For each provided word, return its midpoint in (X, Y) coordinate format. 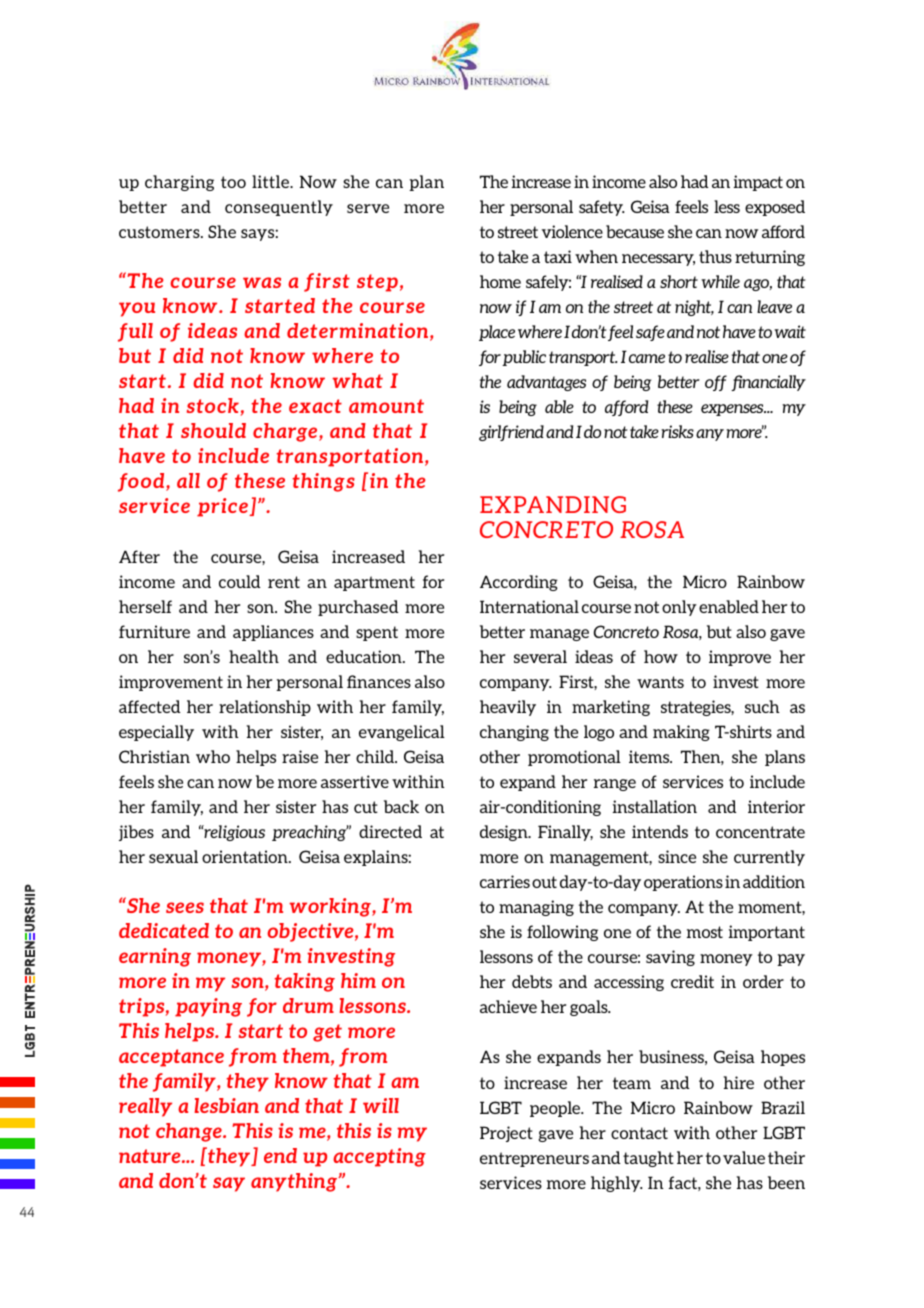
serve (368, 208)
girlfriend (511, 433)
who (213, 756)
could (240, 581)
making (681, 733)
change (190, 1132)
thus (715, 256)
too (233, 182)
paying (208, 1007)
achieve (508, 1006)
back (401, 806)
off (716, 383)
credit (692, 981)
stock (213, 405)
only (679, 608)
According (519, 583)
